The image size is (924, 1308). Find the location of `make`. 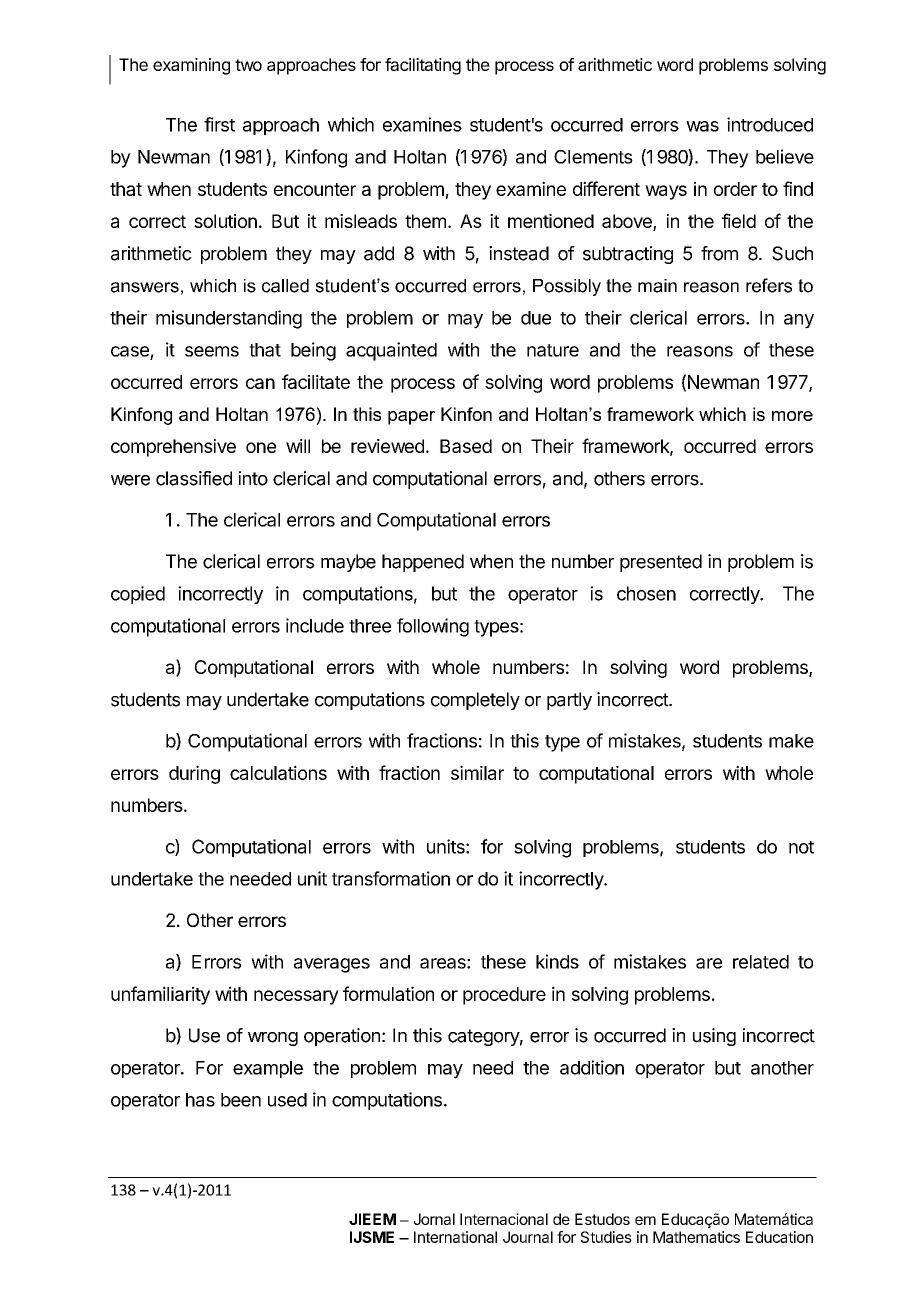

make is located at coordinates (791, 741).
